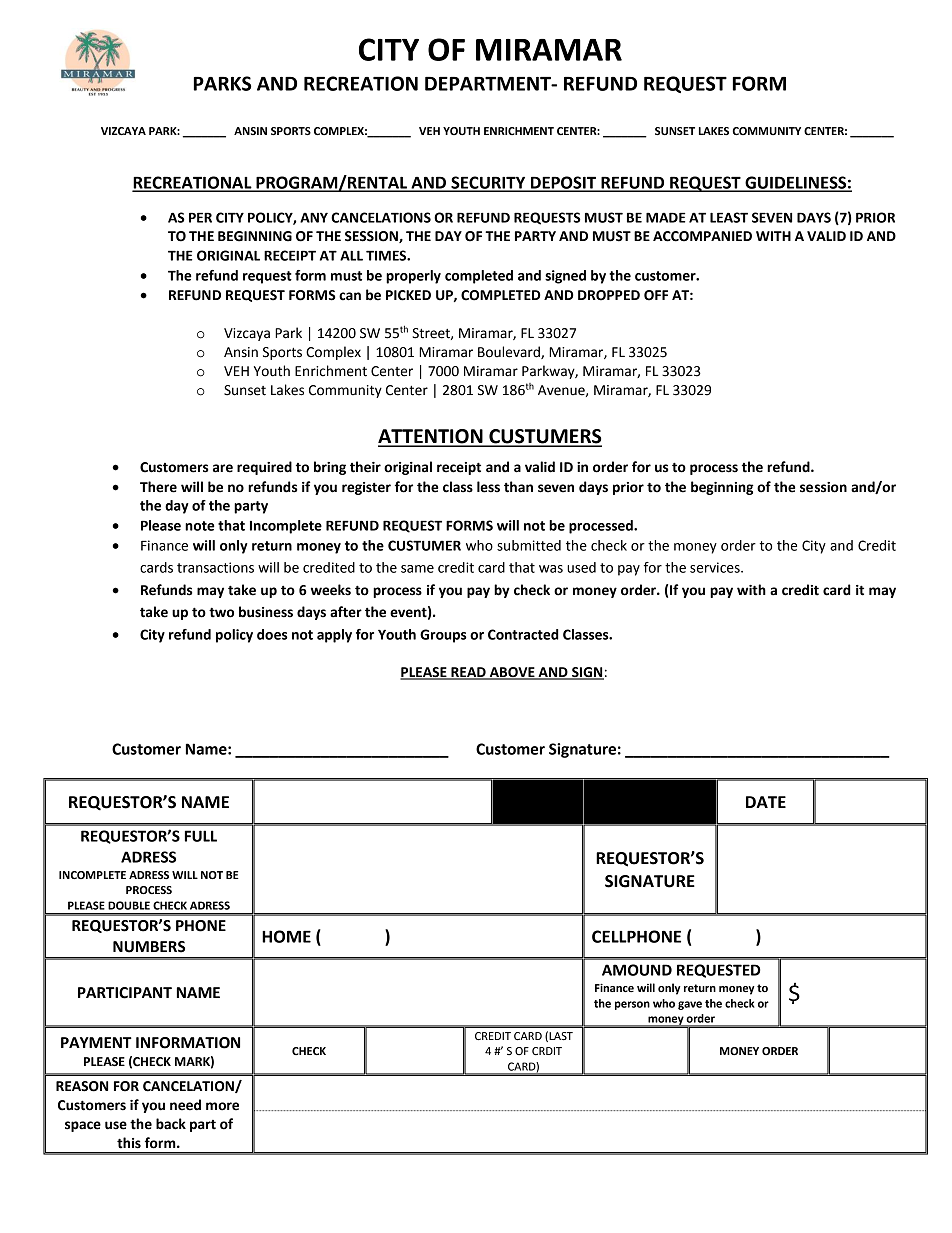  Describe the element at coordinates (201, 836) in the screenshot. I see `FULL` at that location.
